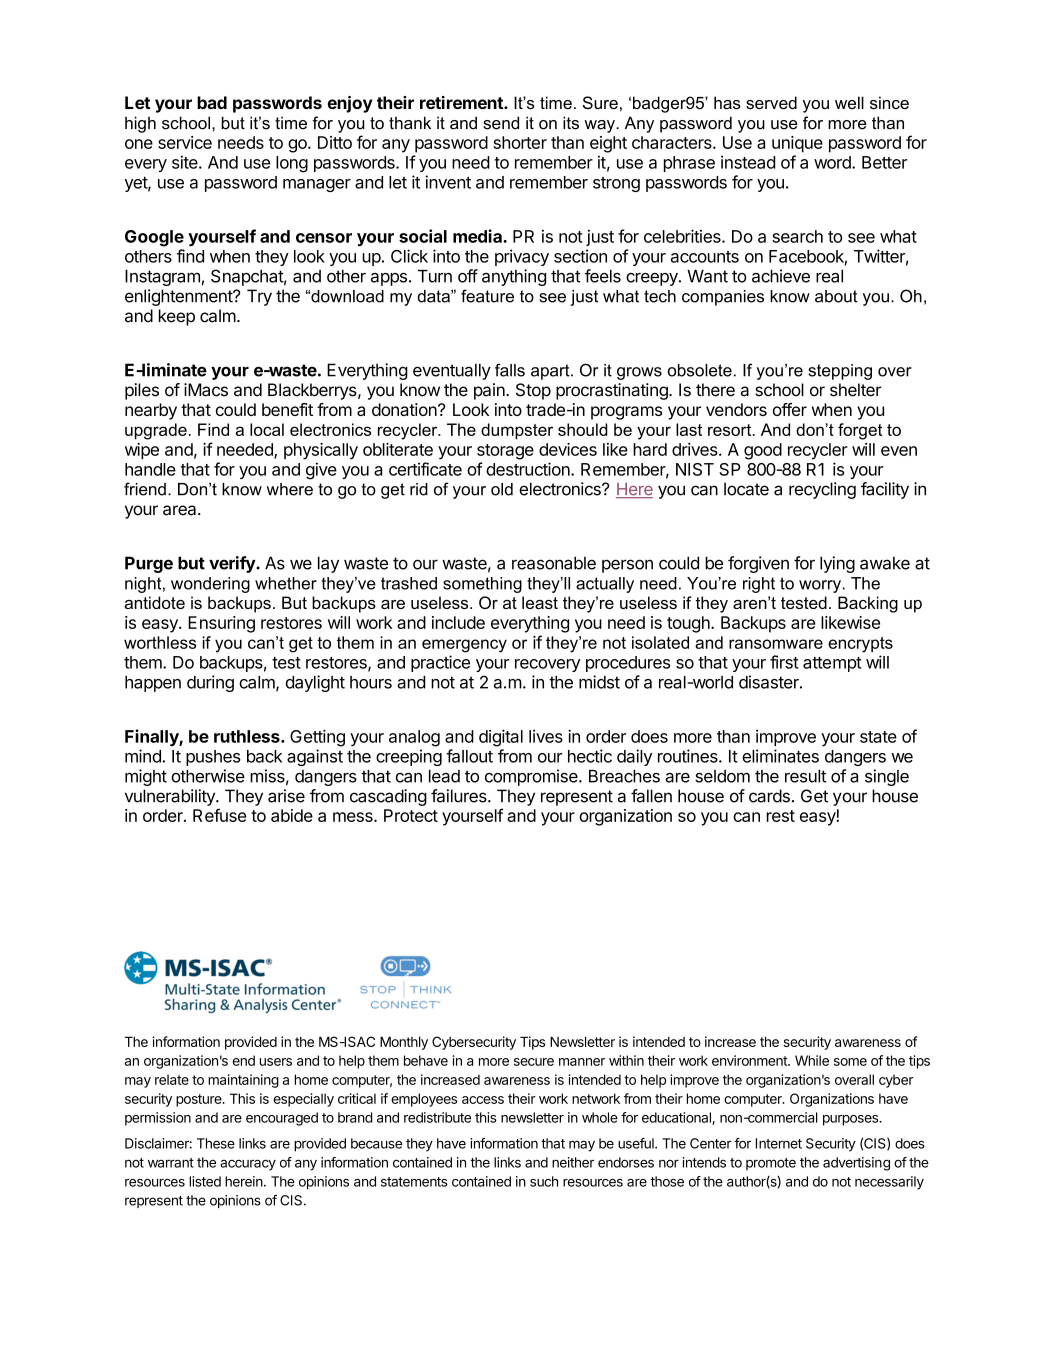  What do you see at coordinates (220, 815) in the screenshot?
I see `Refuse` at bounding box center [220, 815].
